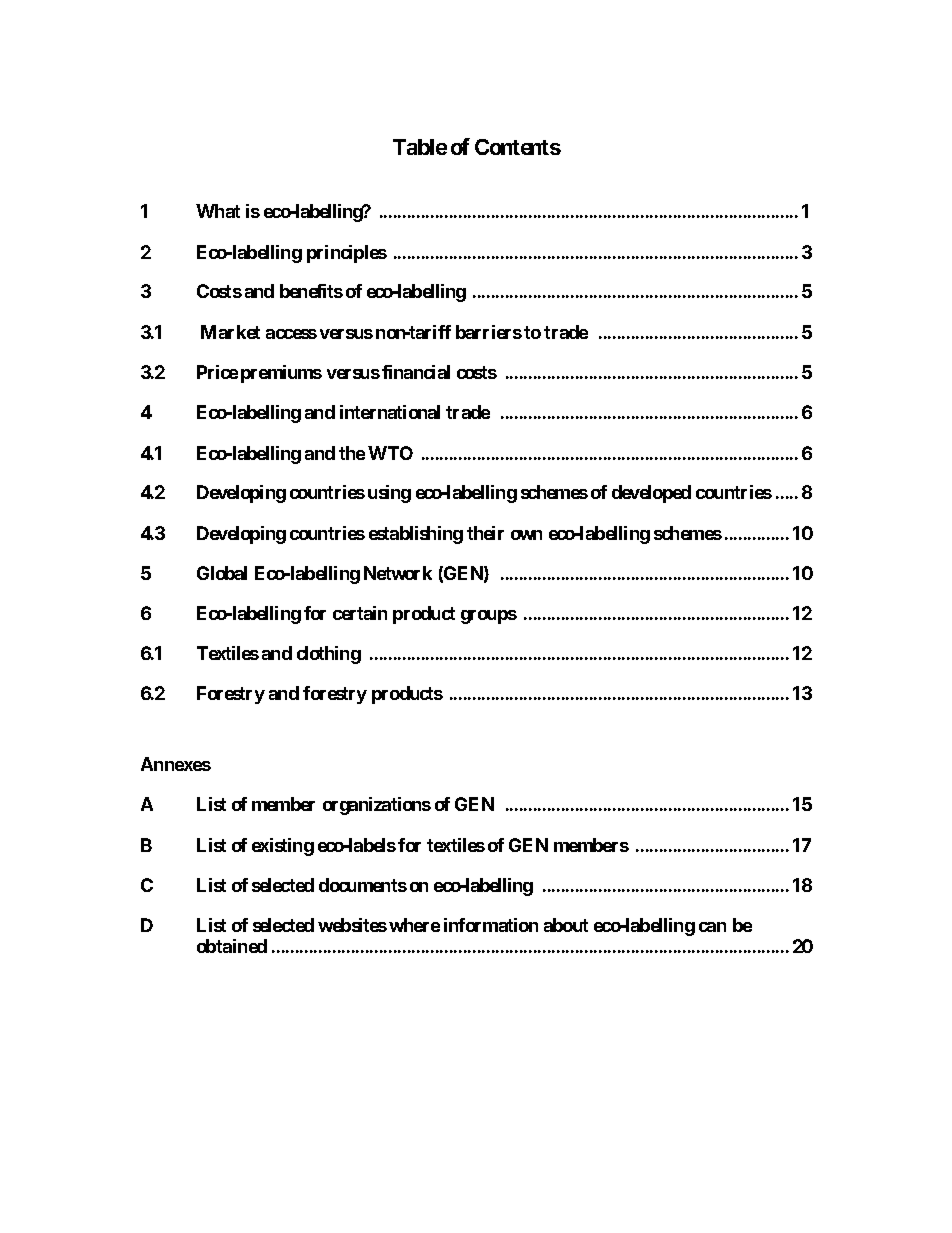 This image has width=952, height=1233. Describe the element at coordinates (651, 494) in the image. I see `developed` at that location.
